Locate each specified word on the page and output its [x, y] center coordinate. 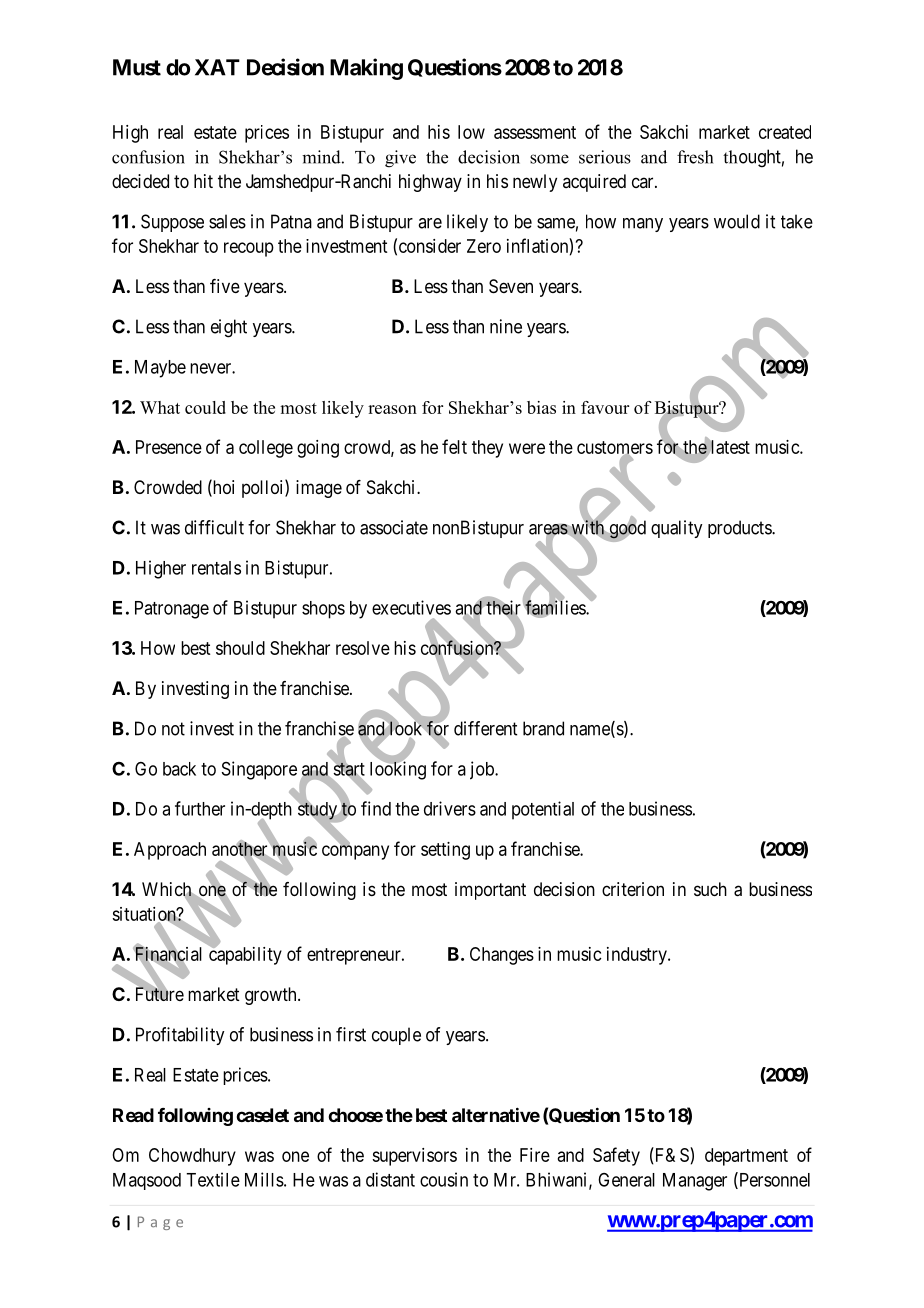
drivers [450, 808]
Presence [169, 447]
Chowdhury [192, 1157]
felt [454, 446]
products [740, 529]
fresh [695, 157]
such [710, 889]
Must [137, 67]
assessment [535, 132]
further [200, 808]
